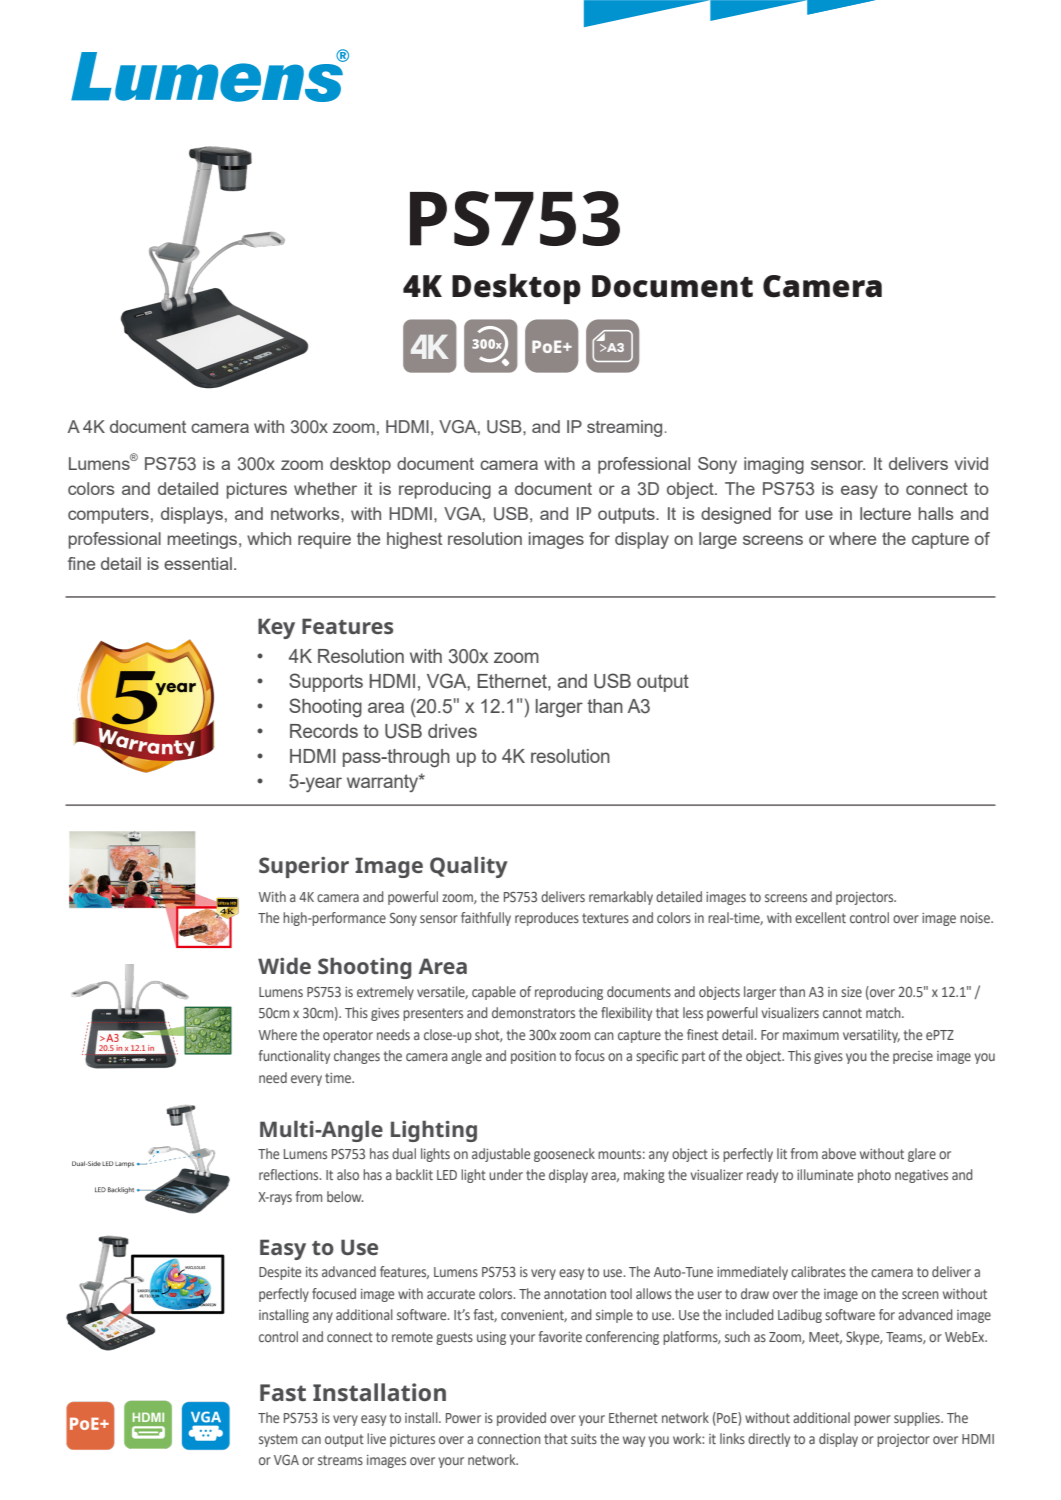  I want to click on excellent, so click(820, 917).
